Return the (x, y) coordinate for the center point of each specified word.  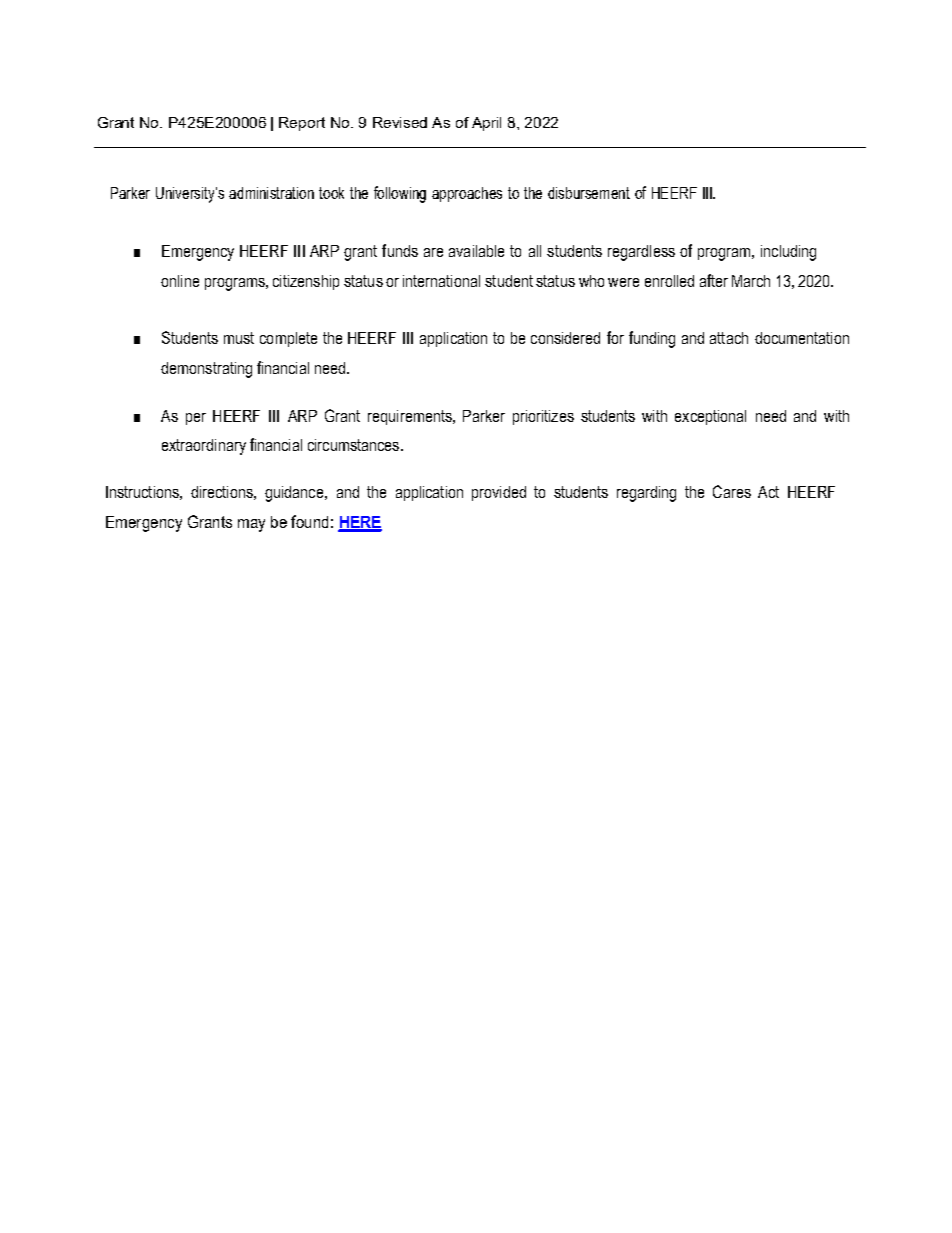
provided (499, 493)
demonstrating (206, 370)
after (714, 280)
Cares (732, 491)
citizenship (306, 282)
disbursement (589, 193)
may (251, 525)
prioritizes (543, 417)
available (476, 251)
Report (302, 124)
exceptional (710, 417)
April (486, 124)
